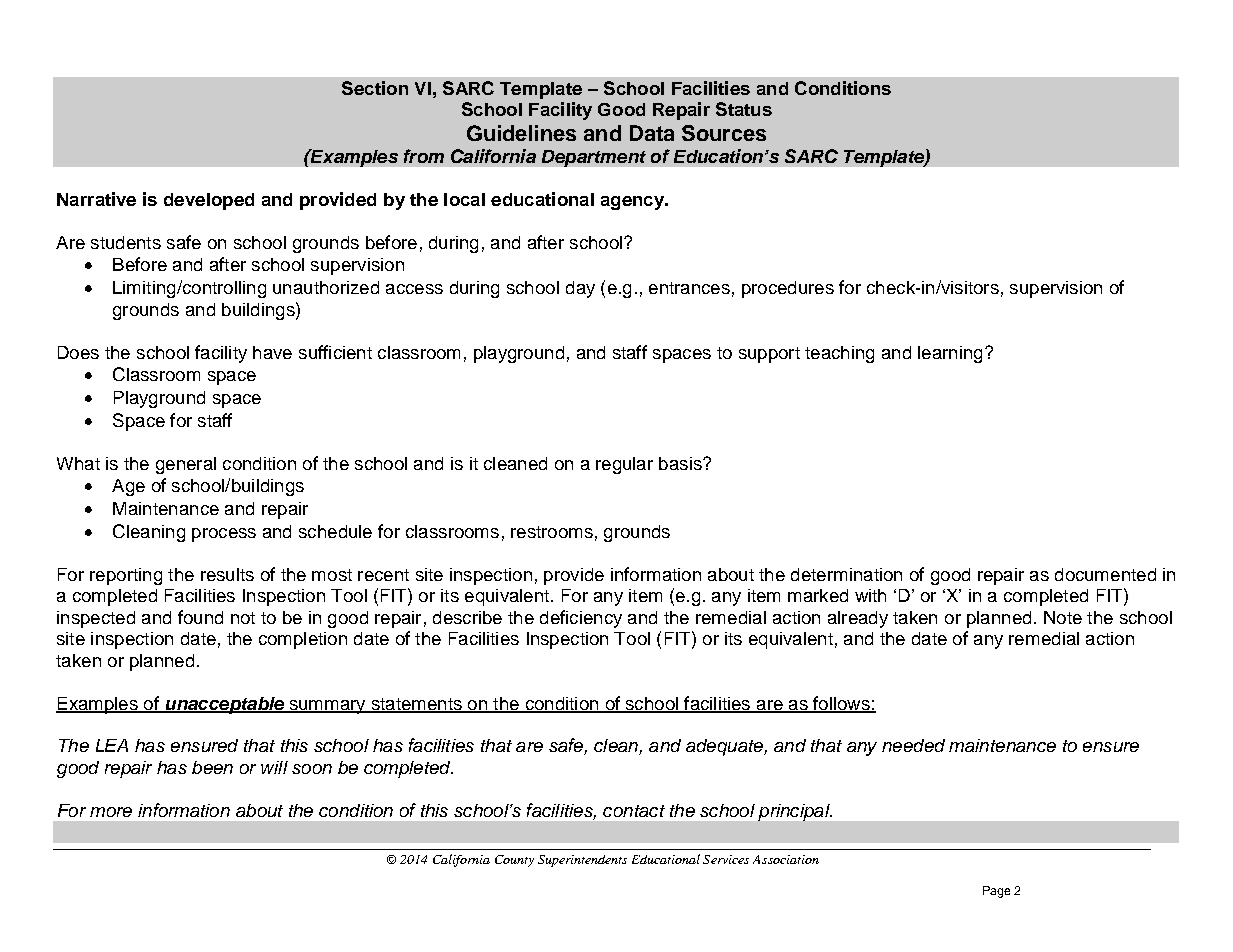 This document has height=952, width=1233. Describe the element at coordinates (272, 352) in the document. I see `have` at that location.
